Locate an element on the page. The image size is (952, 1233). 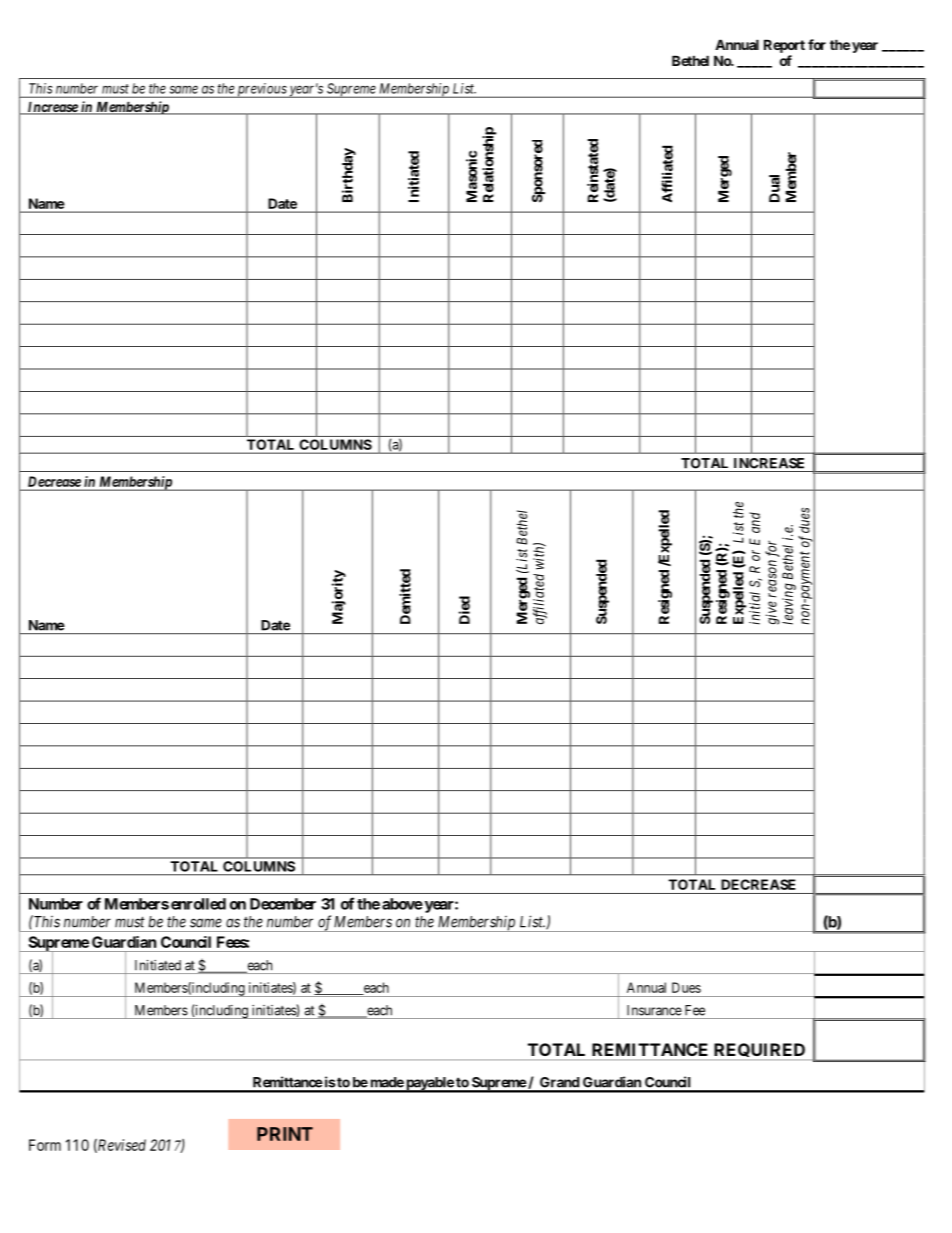
Insurance is located at coordinates (654, 1010).
